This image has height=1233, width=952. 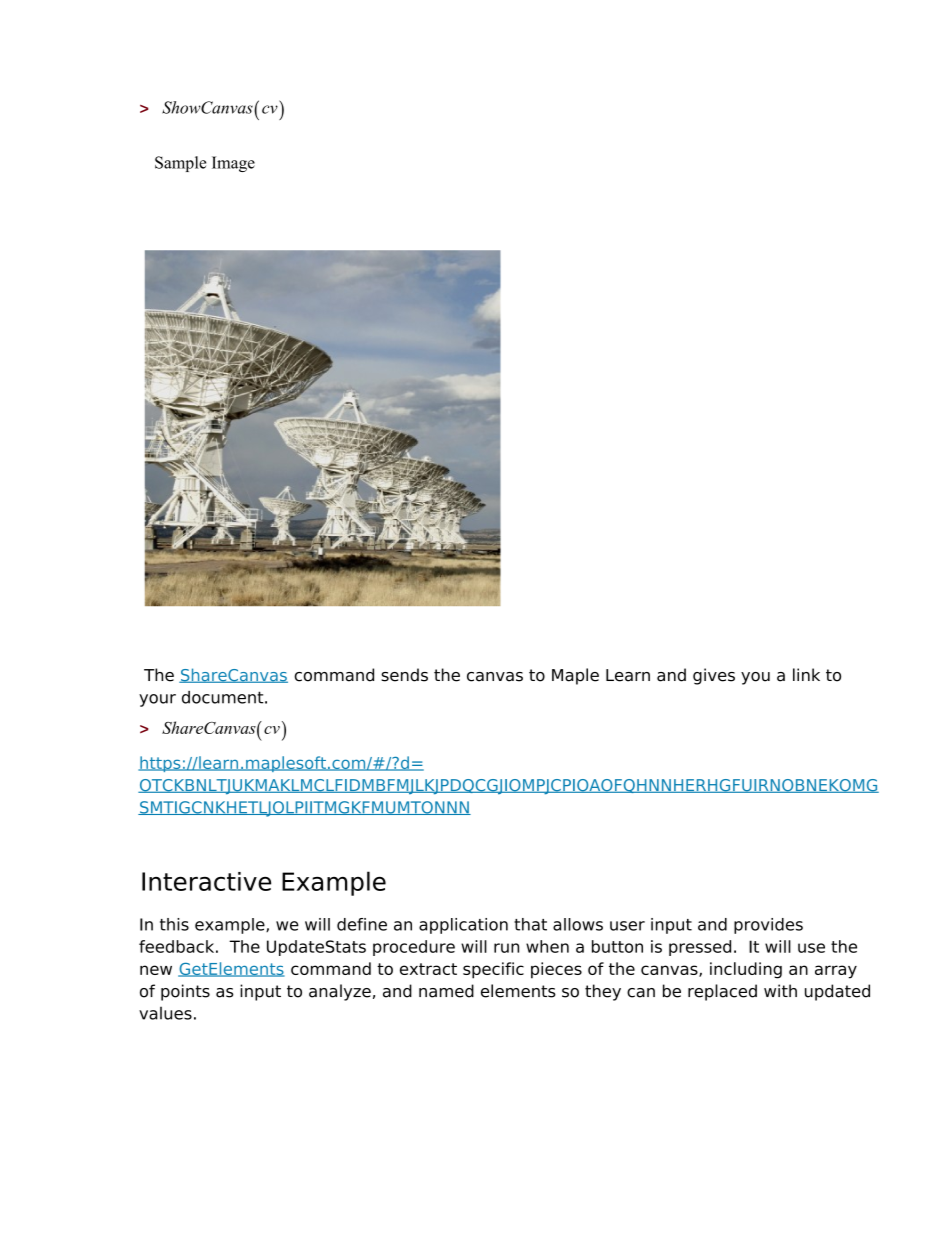 What do you see at coordinates (700, 948) in the image?
I see `pressed` at bounding box center [700, 948].
